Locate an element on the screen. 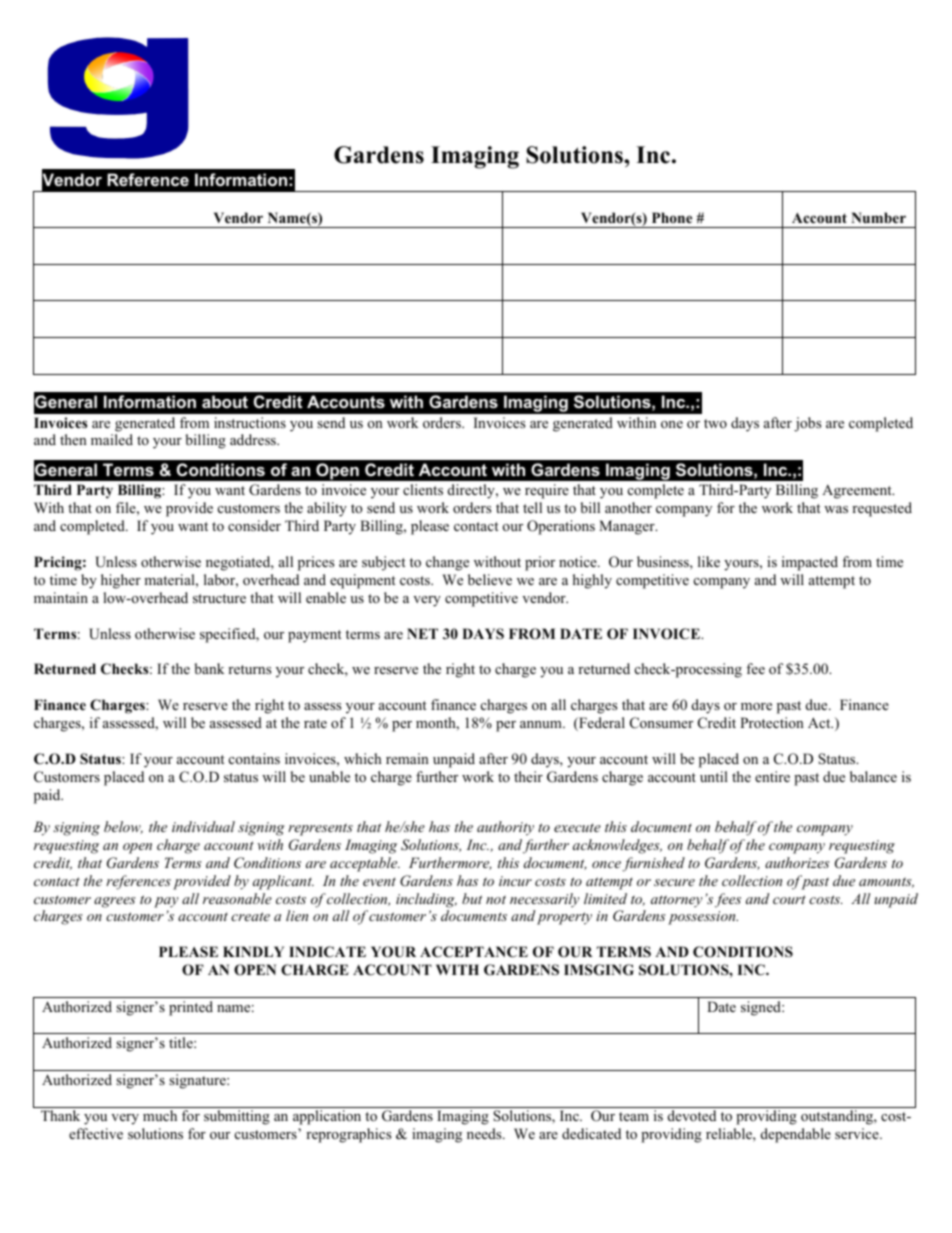 The height and width of the screenshot is (1233, 952). about is located at coordinates (225, 401).
